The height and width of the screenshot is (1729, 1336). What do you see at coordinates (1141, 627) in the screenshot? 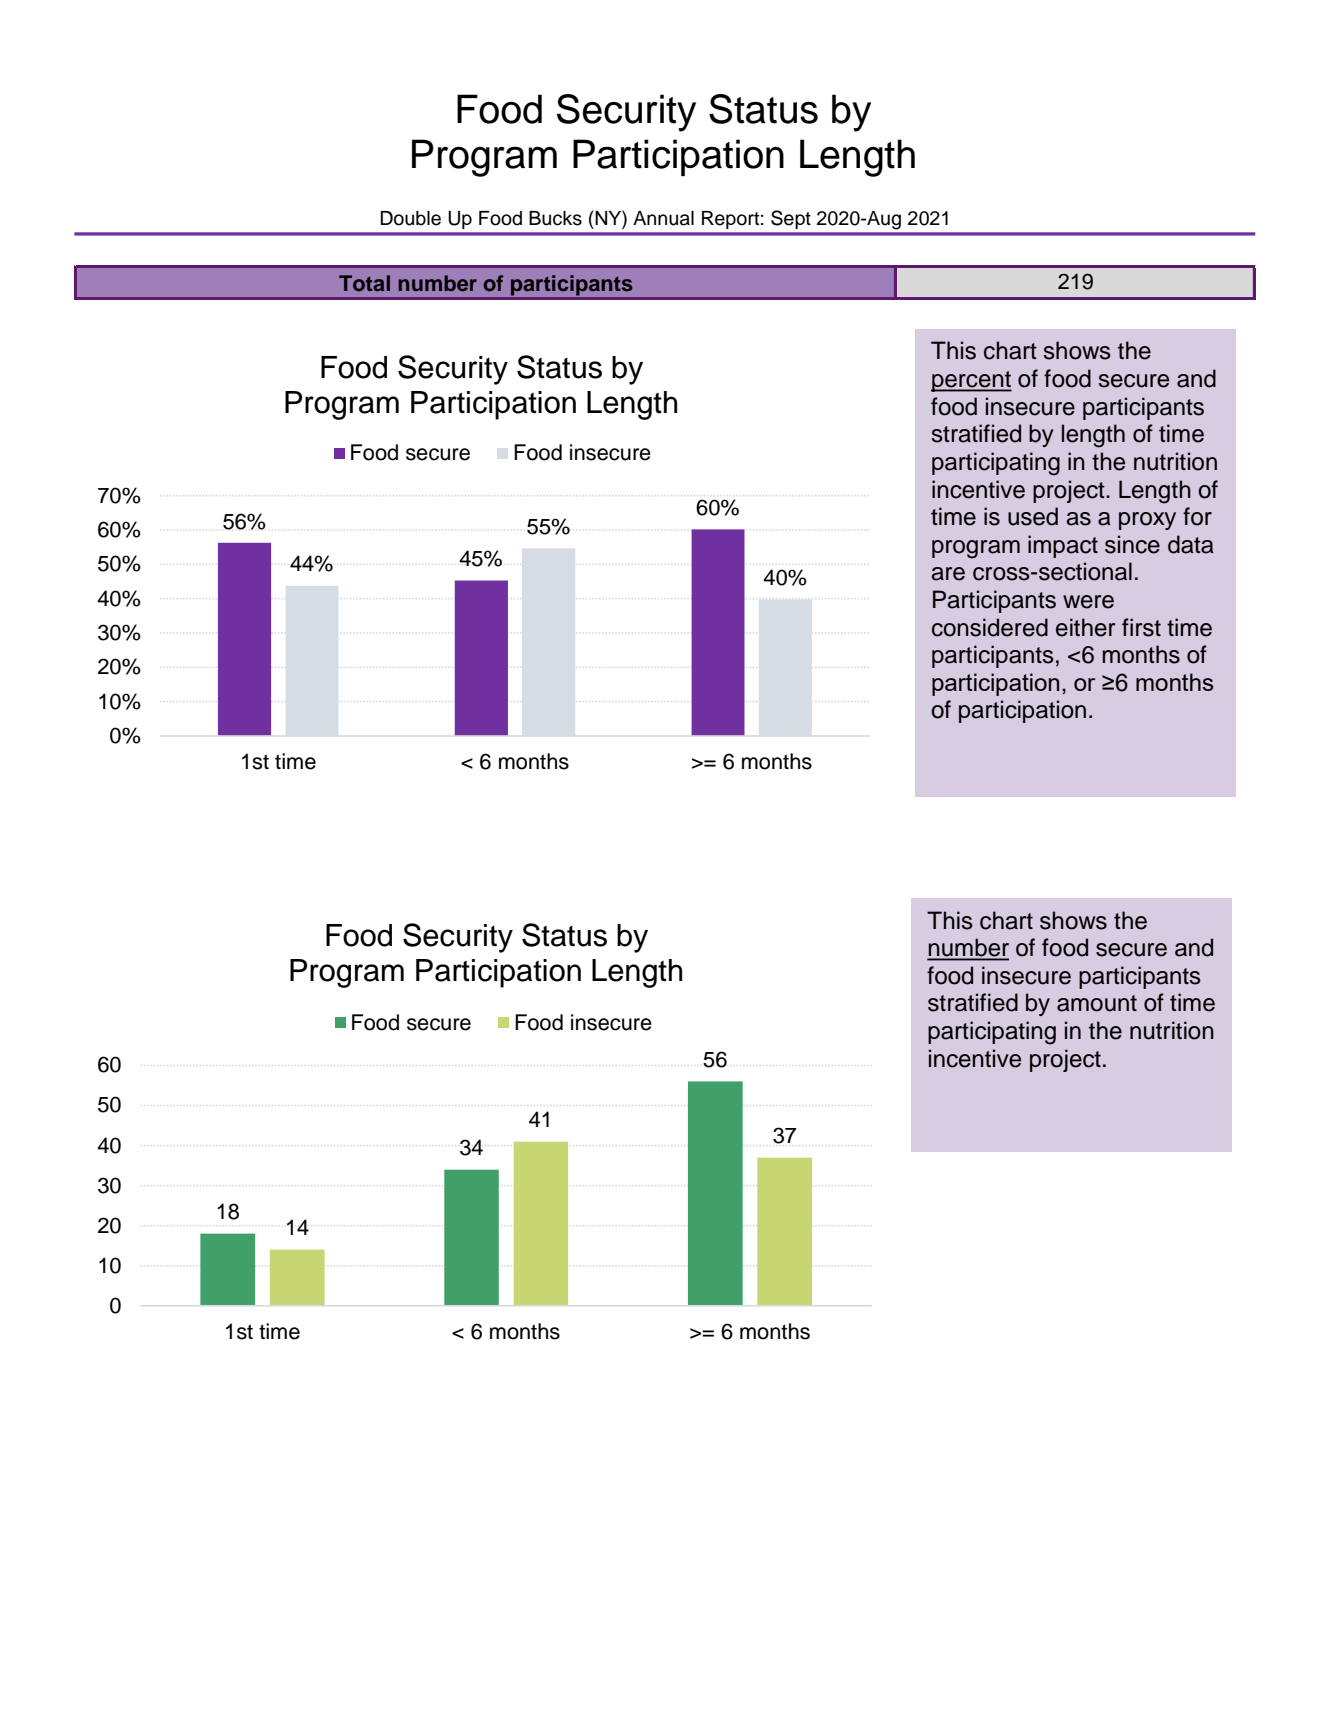
I see `first` at bounding box center [1141, 627].
